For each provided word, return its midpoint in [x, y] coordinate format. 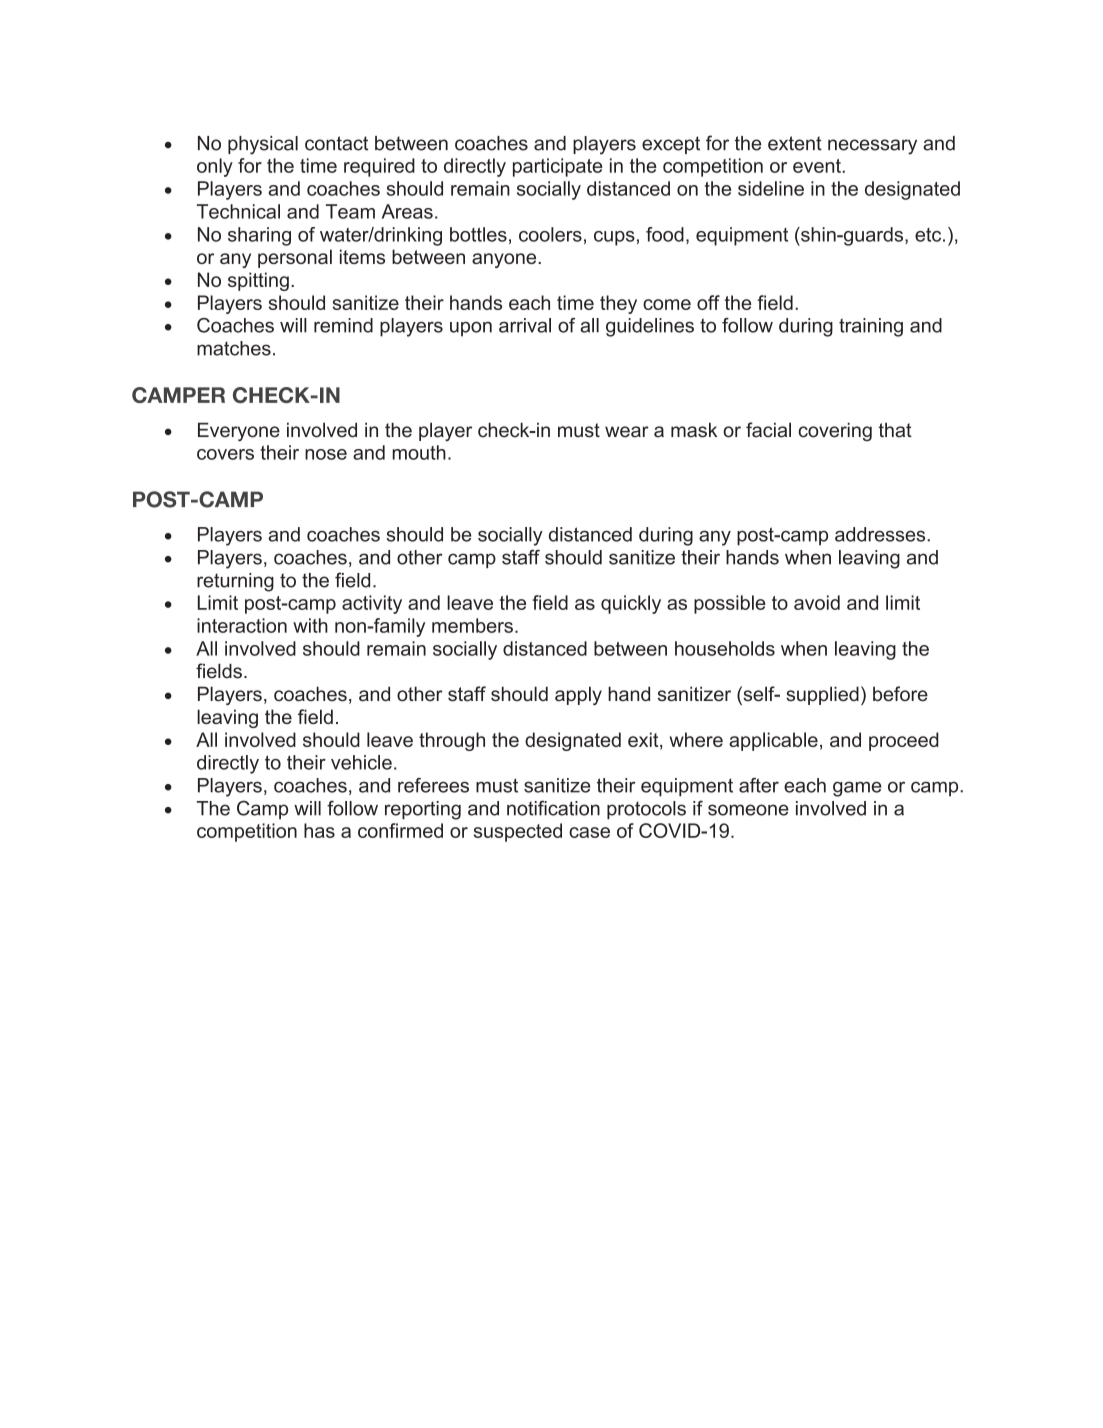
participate [557, 167]
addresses [881, 534]
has [319, 830]
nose [326, 454]
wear [627, 432]
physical [263, 145]
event [818, 166]
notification [553, 808]
